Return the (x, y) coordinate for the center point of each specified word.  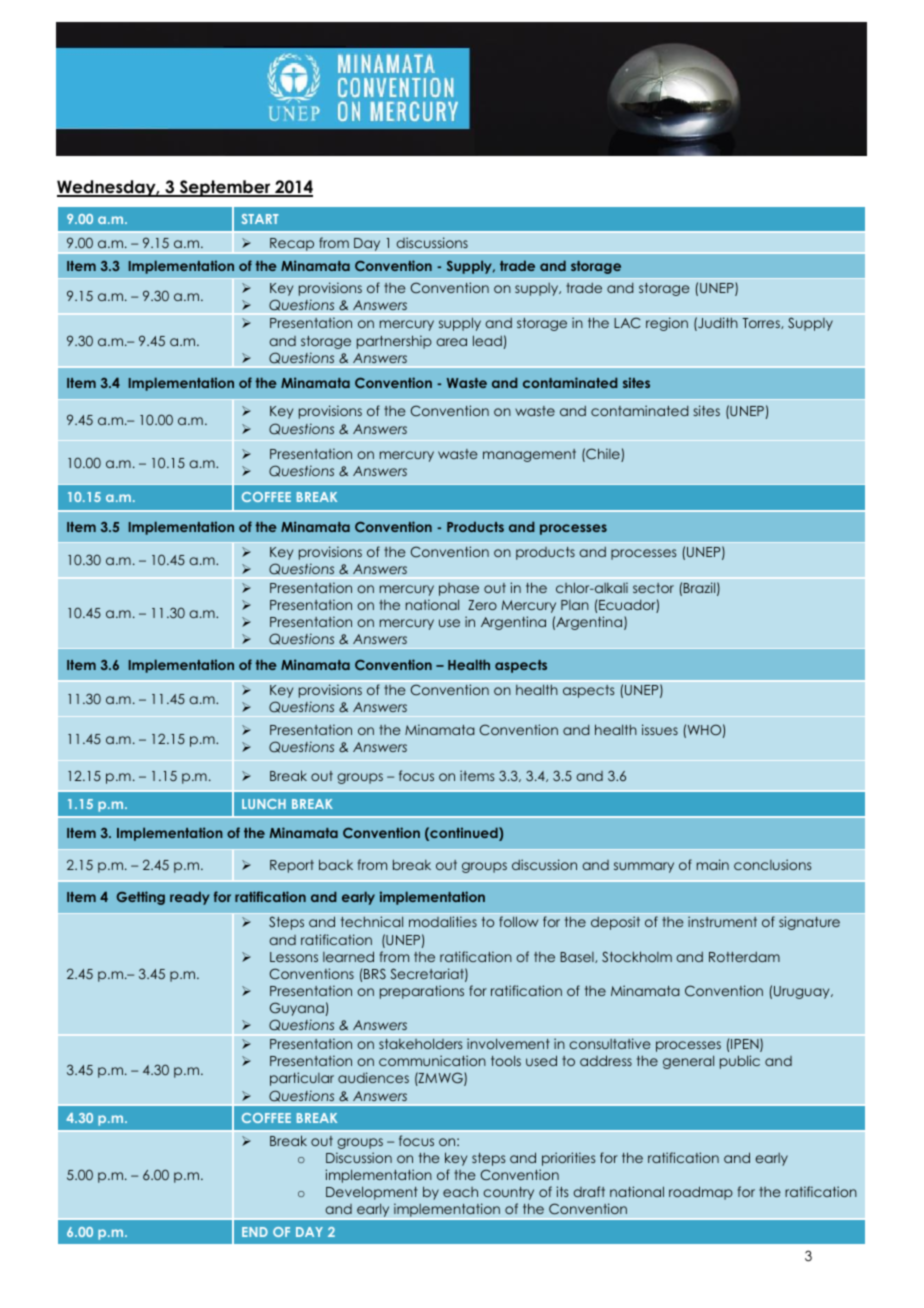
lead (487, 340)
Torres (762, 323)
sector (653, 588)
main (713, 864)
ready (190, 898)
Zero (482, 605)
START (260, 219)
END (255, 1232)
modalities (443, 921)
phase (459, 589)
